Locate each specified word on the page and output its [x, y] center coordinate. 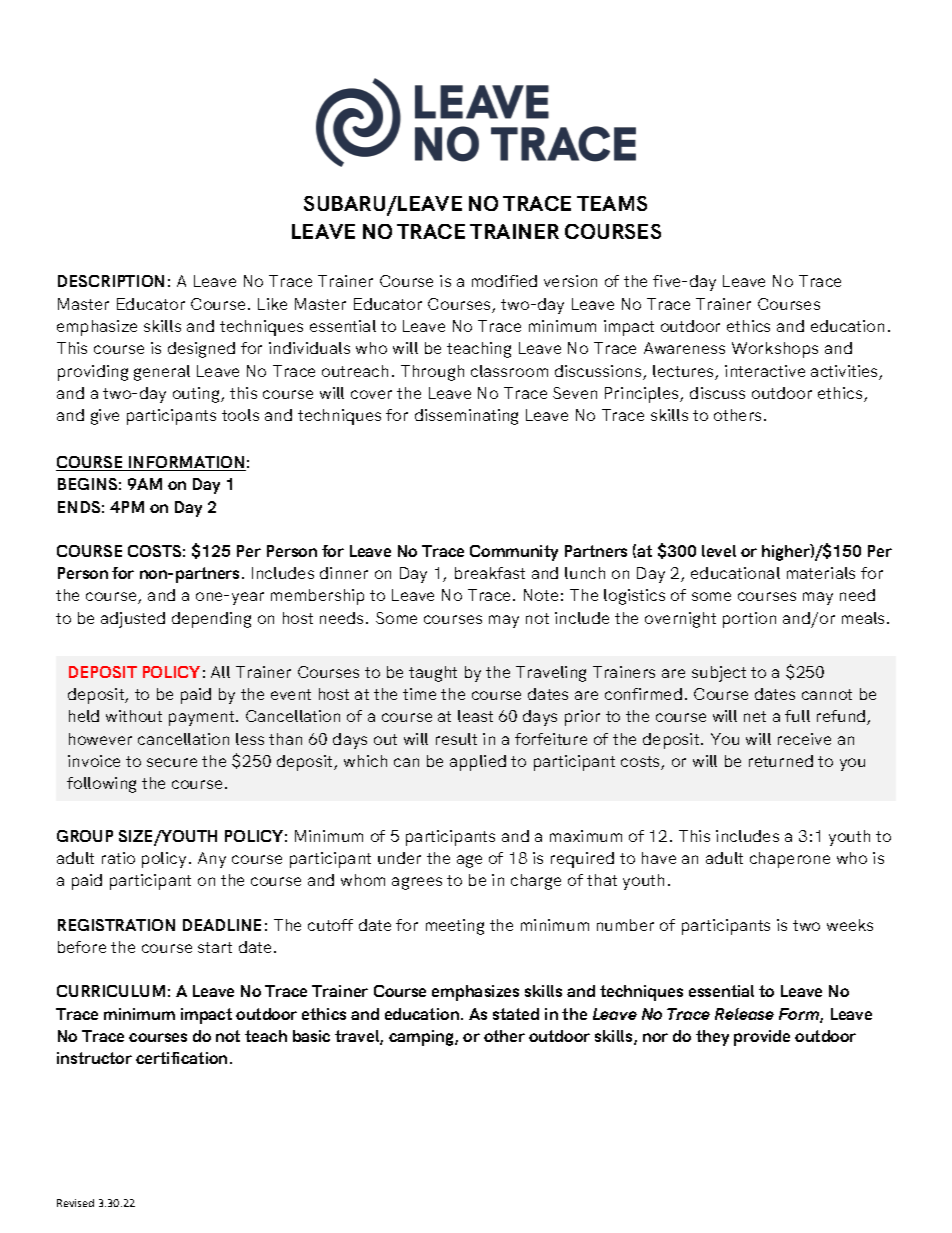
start [215, 947]
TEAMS [612, 203]
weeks [850, 925]
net [755, 716]
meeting [455, 927]
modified [504, 281]
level [719, 551]
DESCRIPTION [111, 281]
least [475, 716]
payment [203, 718]
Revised [75, 1203]
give [105, 417]
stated [516, 1014]
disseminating [466, 417]
